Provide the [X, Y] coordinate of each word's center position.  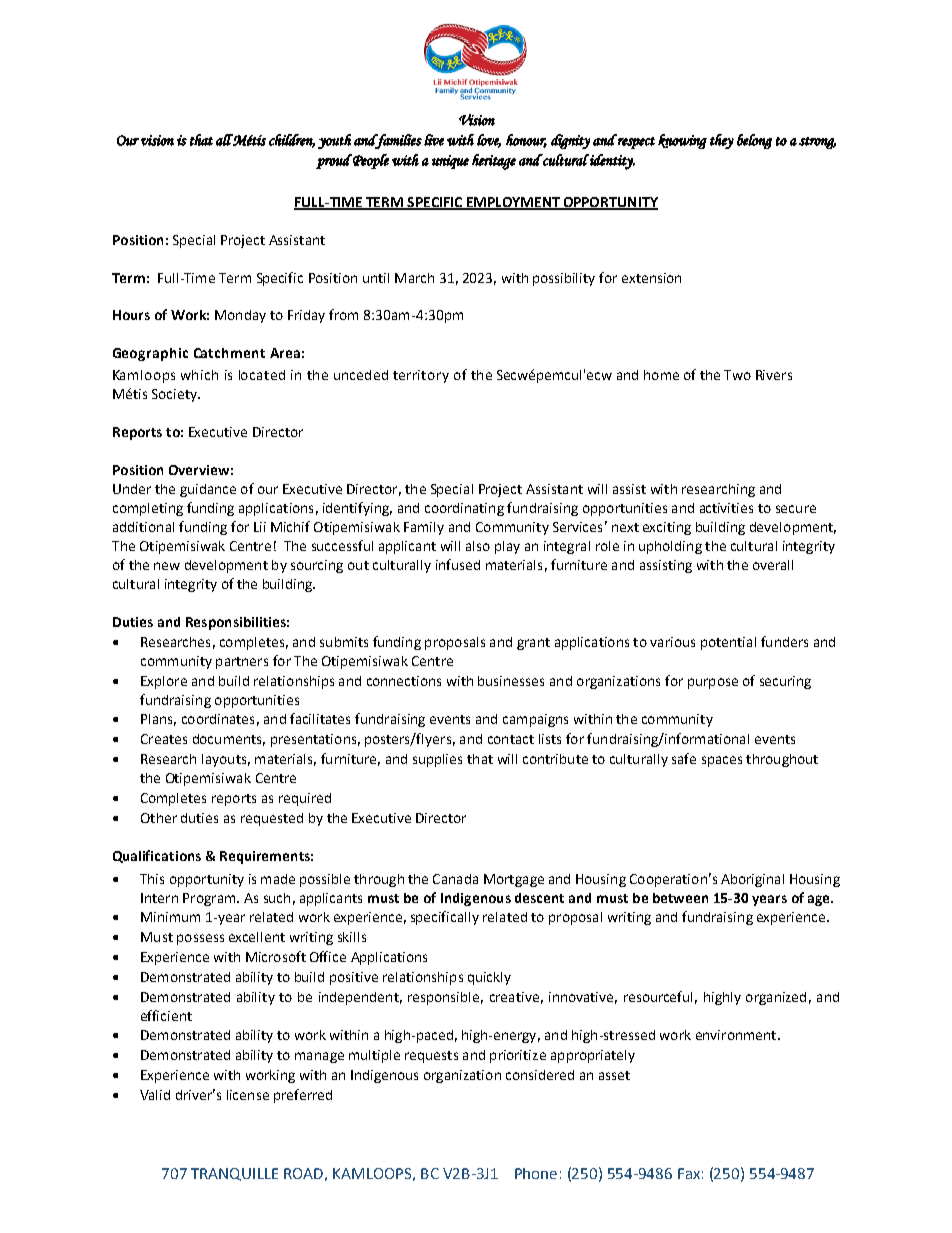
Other [159, 818]
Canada [455, 879]
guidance [208, 490]
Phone [536, 1173]
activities [726, 508]
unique [450, 162]
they [722, 141]
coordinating [464, 509]
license [248, 1095]
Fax [689, 1173]
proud [334, 161]
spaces [722, 761]
